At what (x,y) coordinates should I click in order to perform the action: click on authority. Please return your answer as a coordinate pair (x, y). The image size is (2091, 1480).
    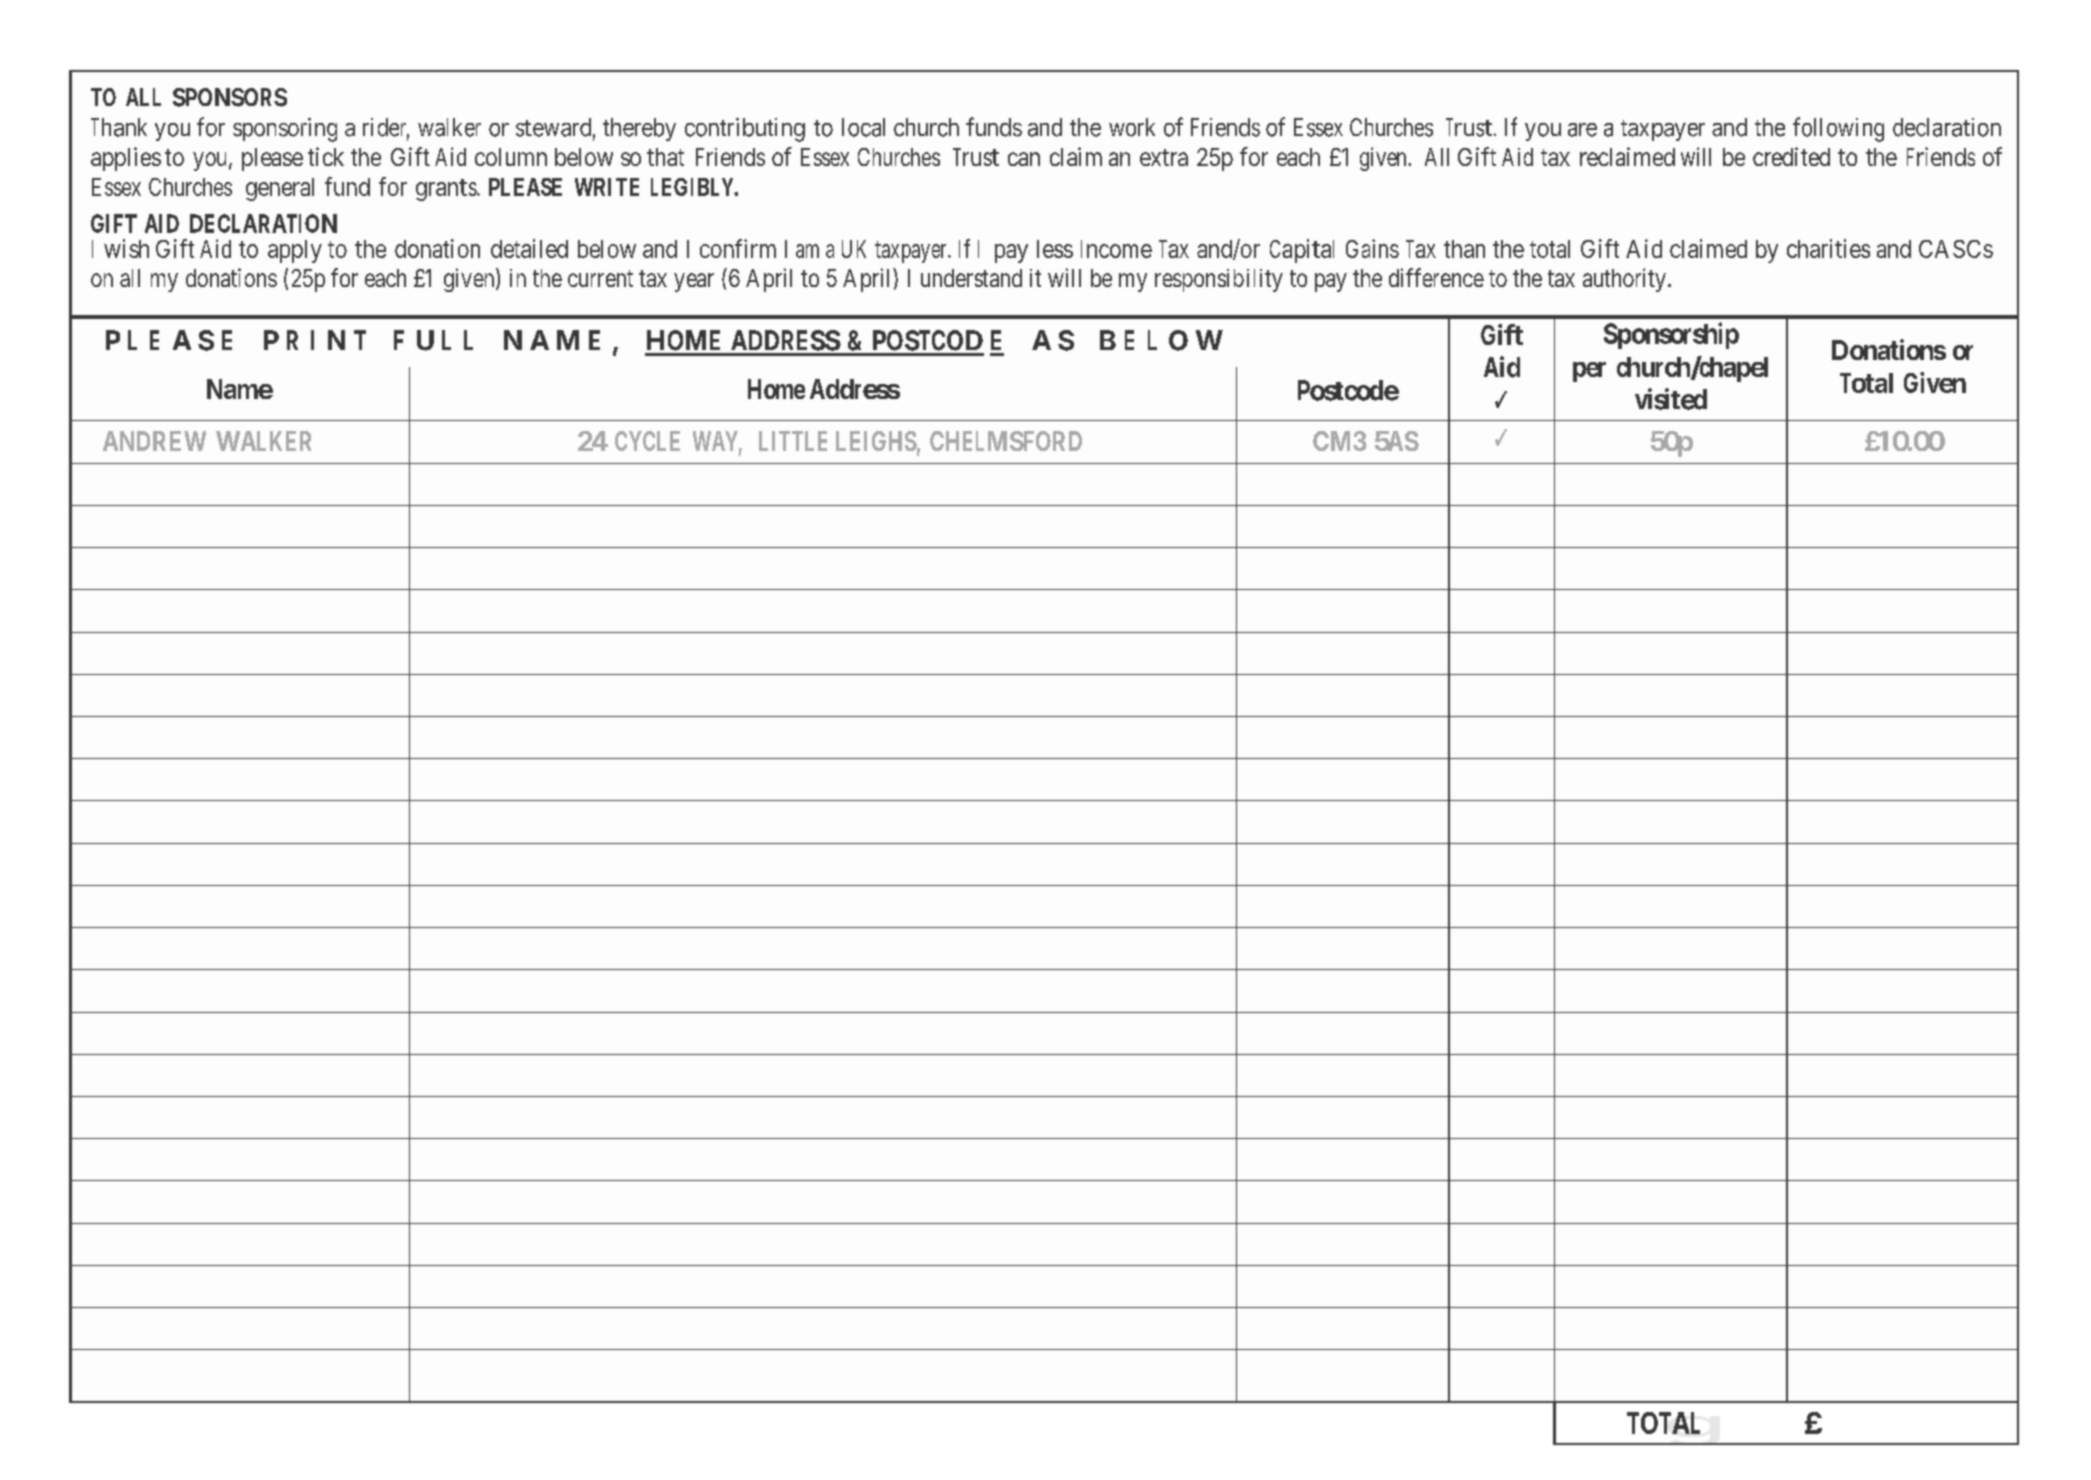
    Looking at the image, I should click on (1624, 280).
